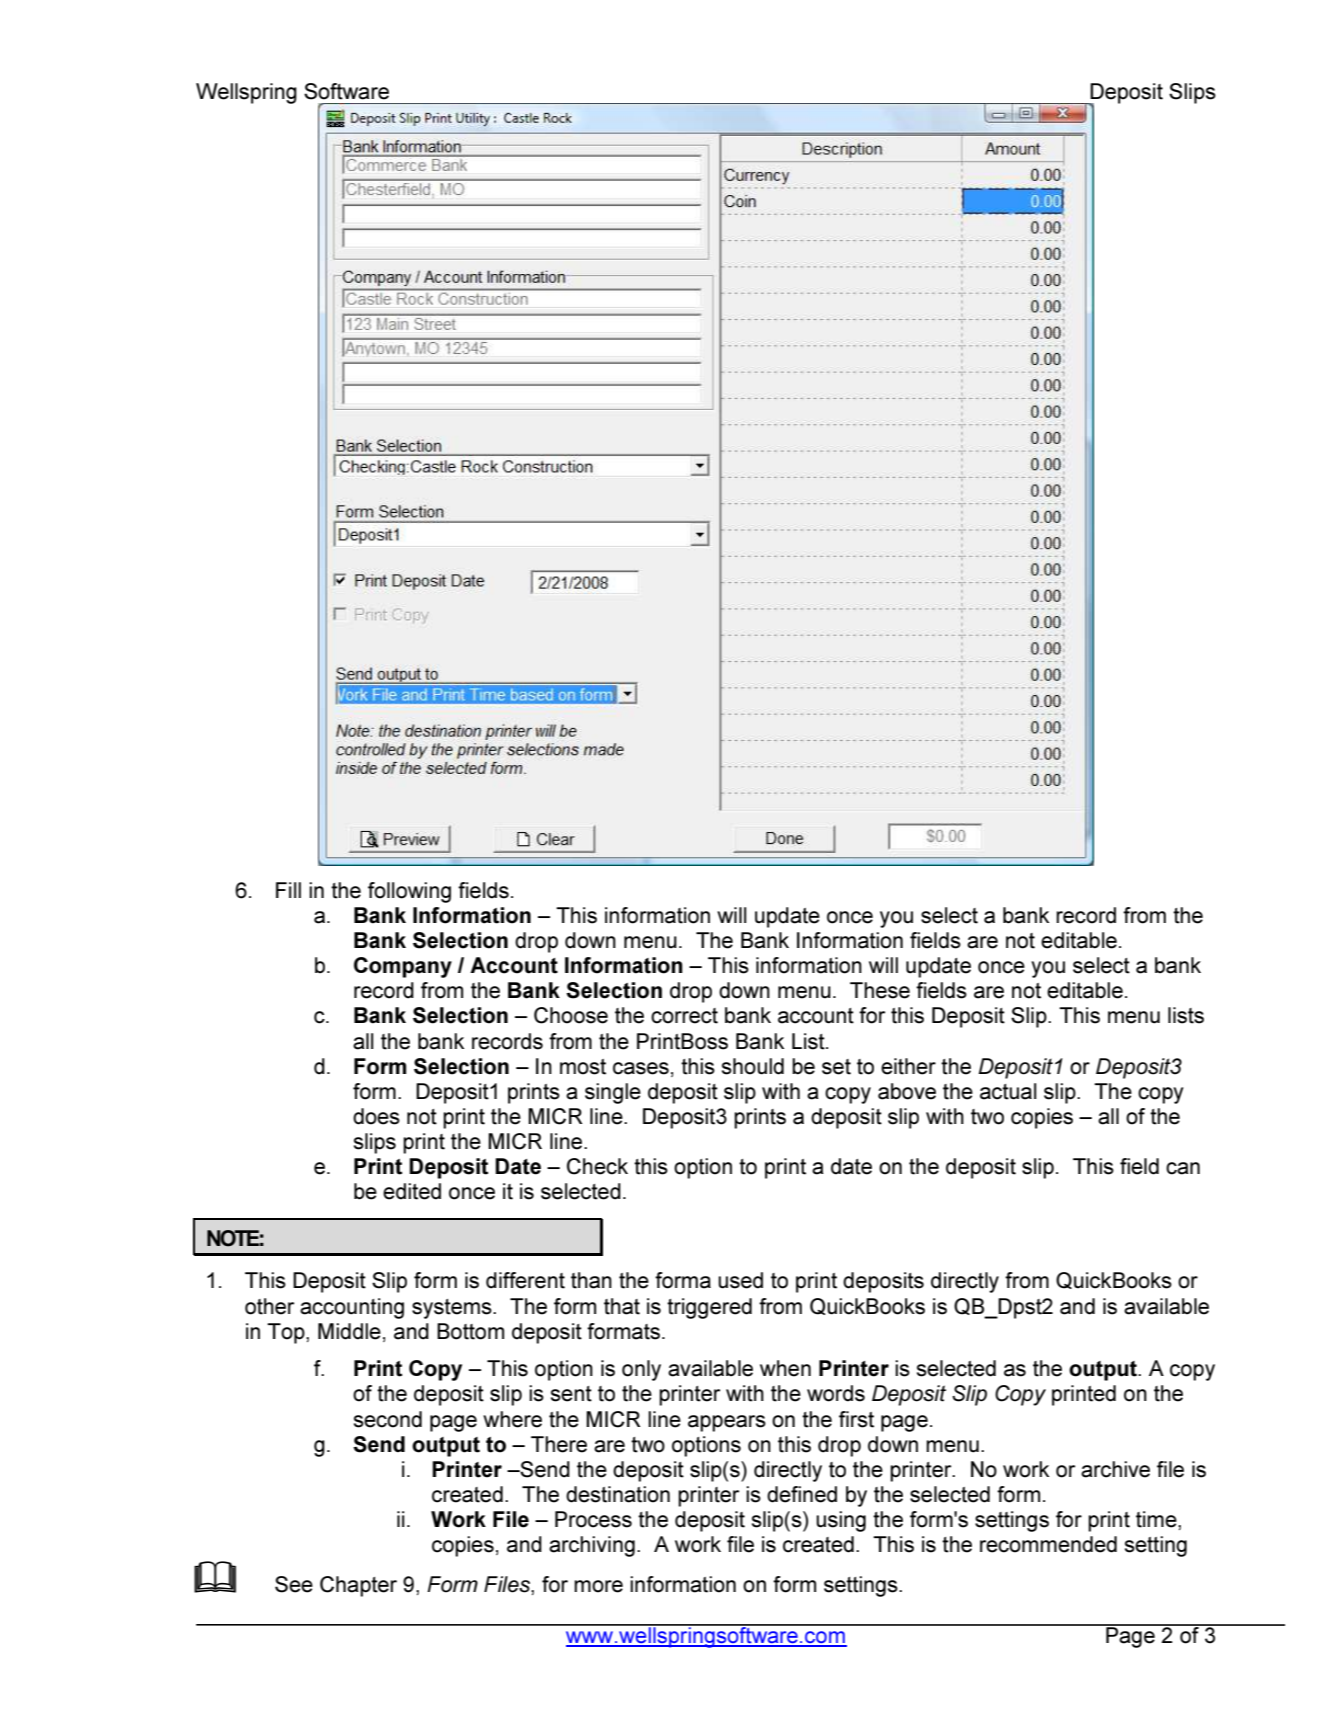 The width and height of the screenshot is (1334, 1726). What do you see at coordinates (376, 1116) in the screenshot?
I see `does` at bounding box center [376, 1116].
